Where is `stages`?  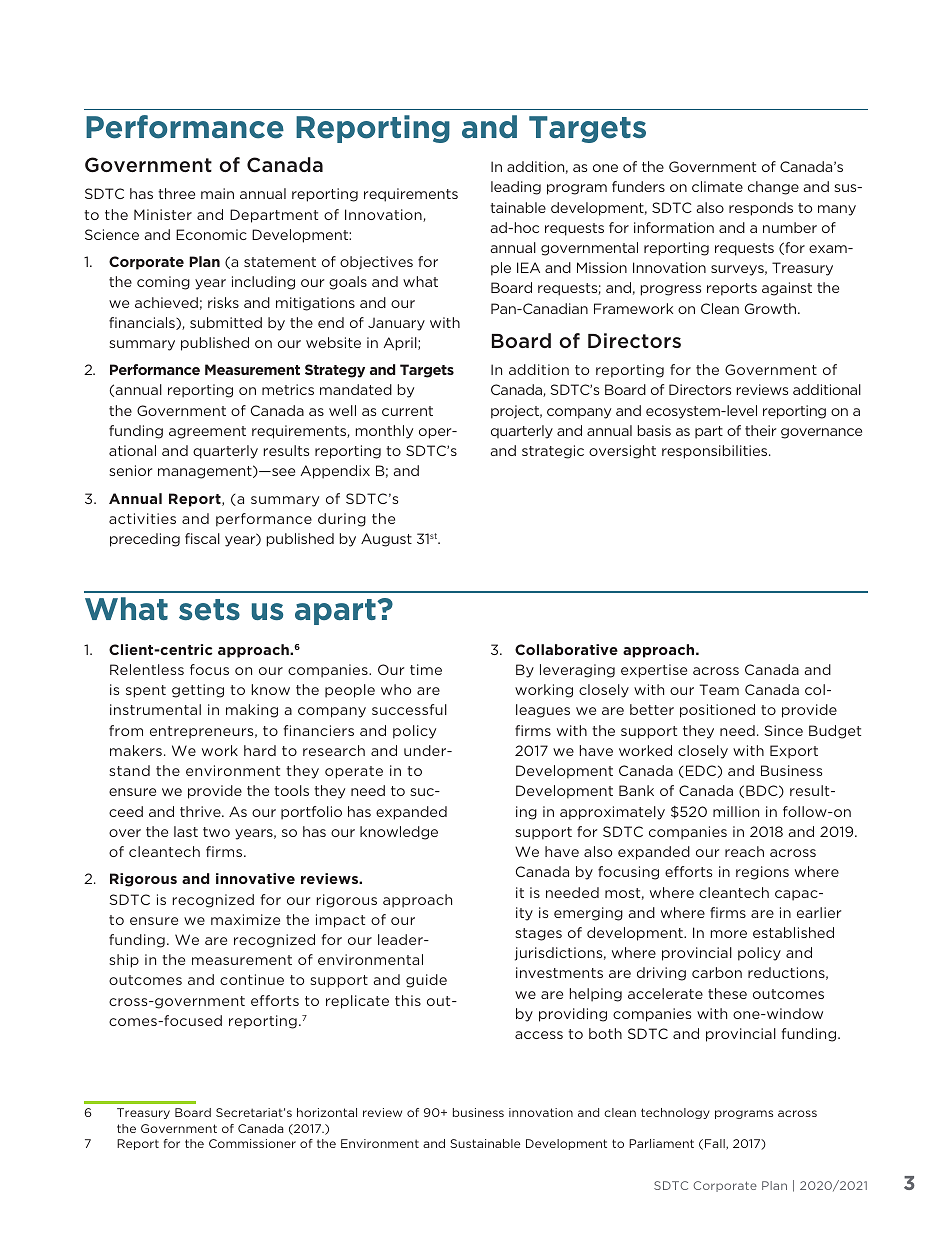
stages is located at coordinates (538, 934).
